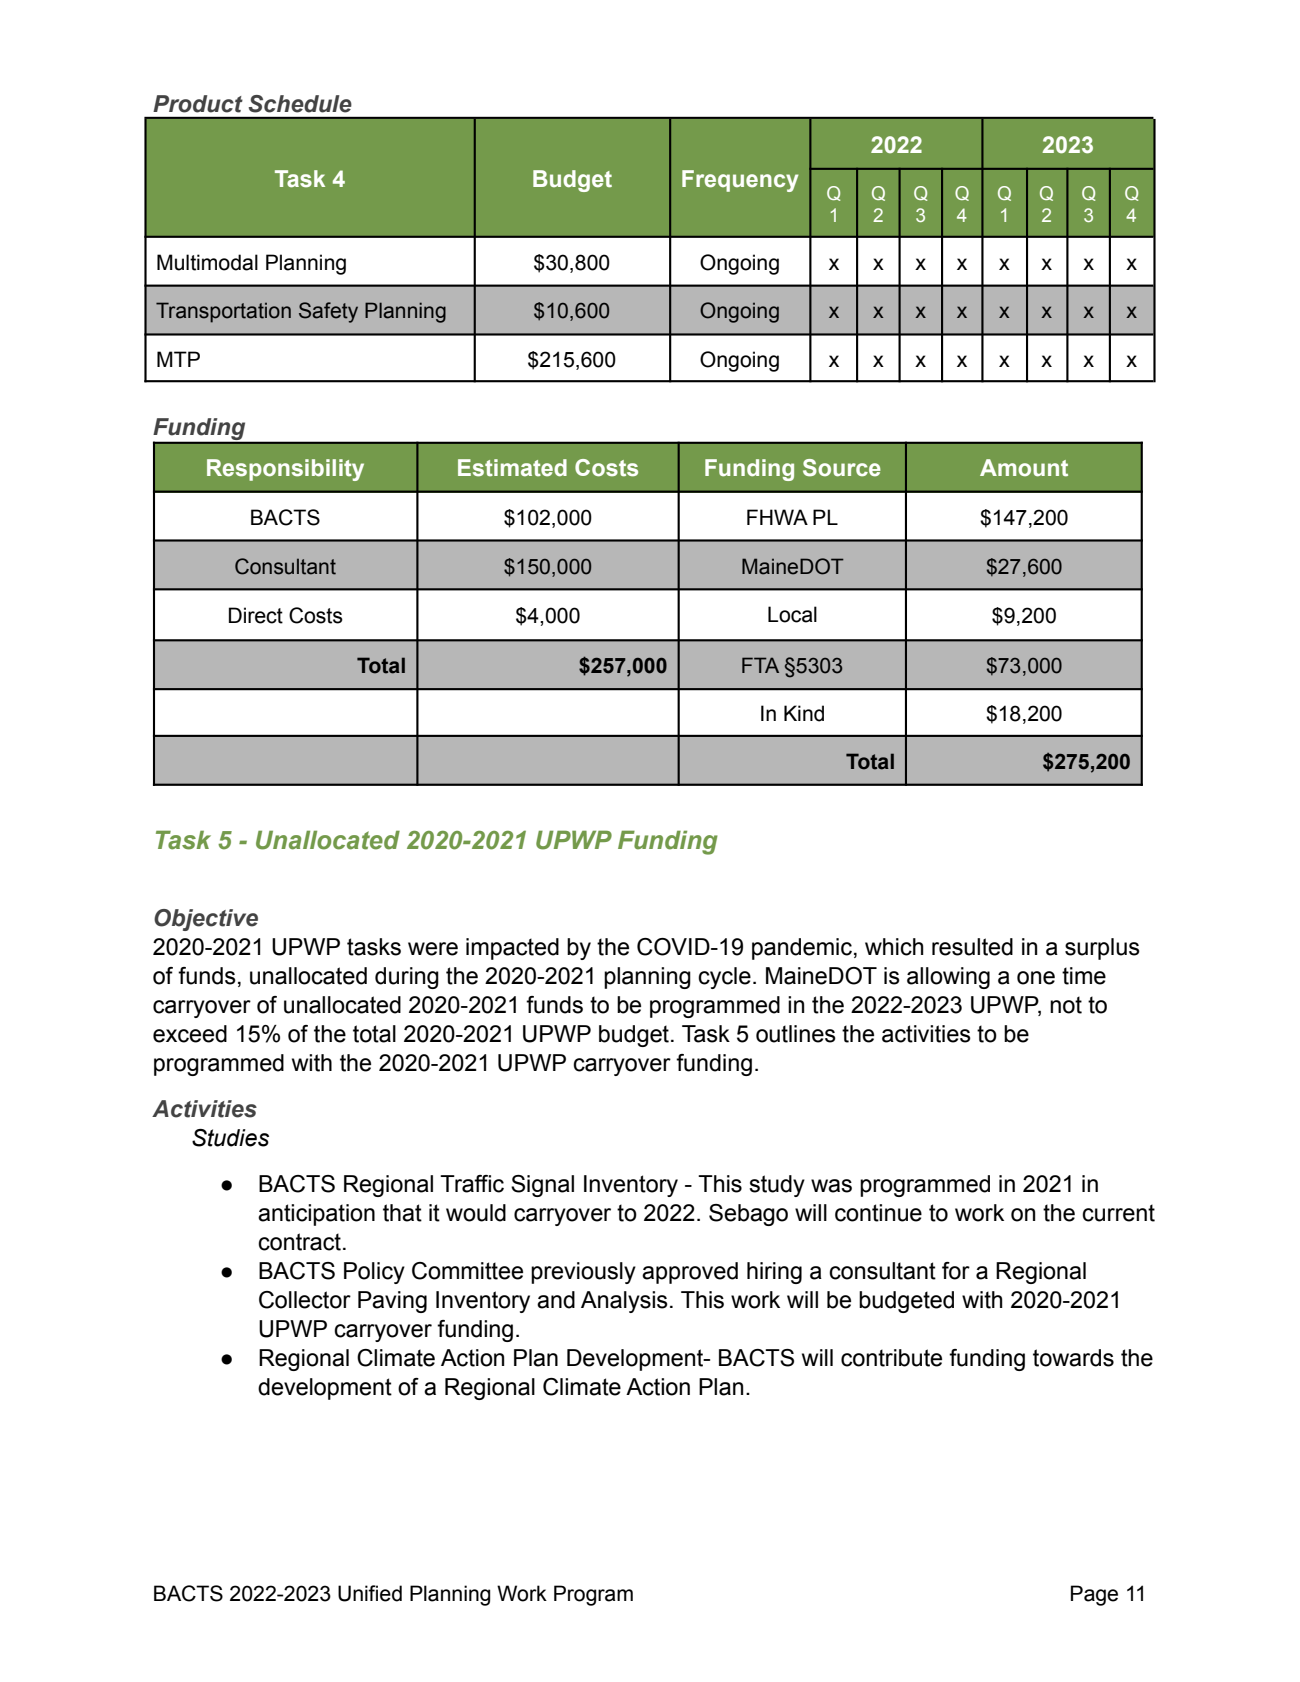  What do you see at coordinates (256, 615) in the document?
I see `Direct` at bounding box center [256, 615].
